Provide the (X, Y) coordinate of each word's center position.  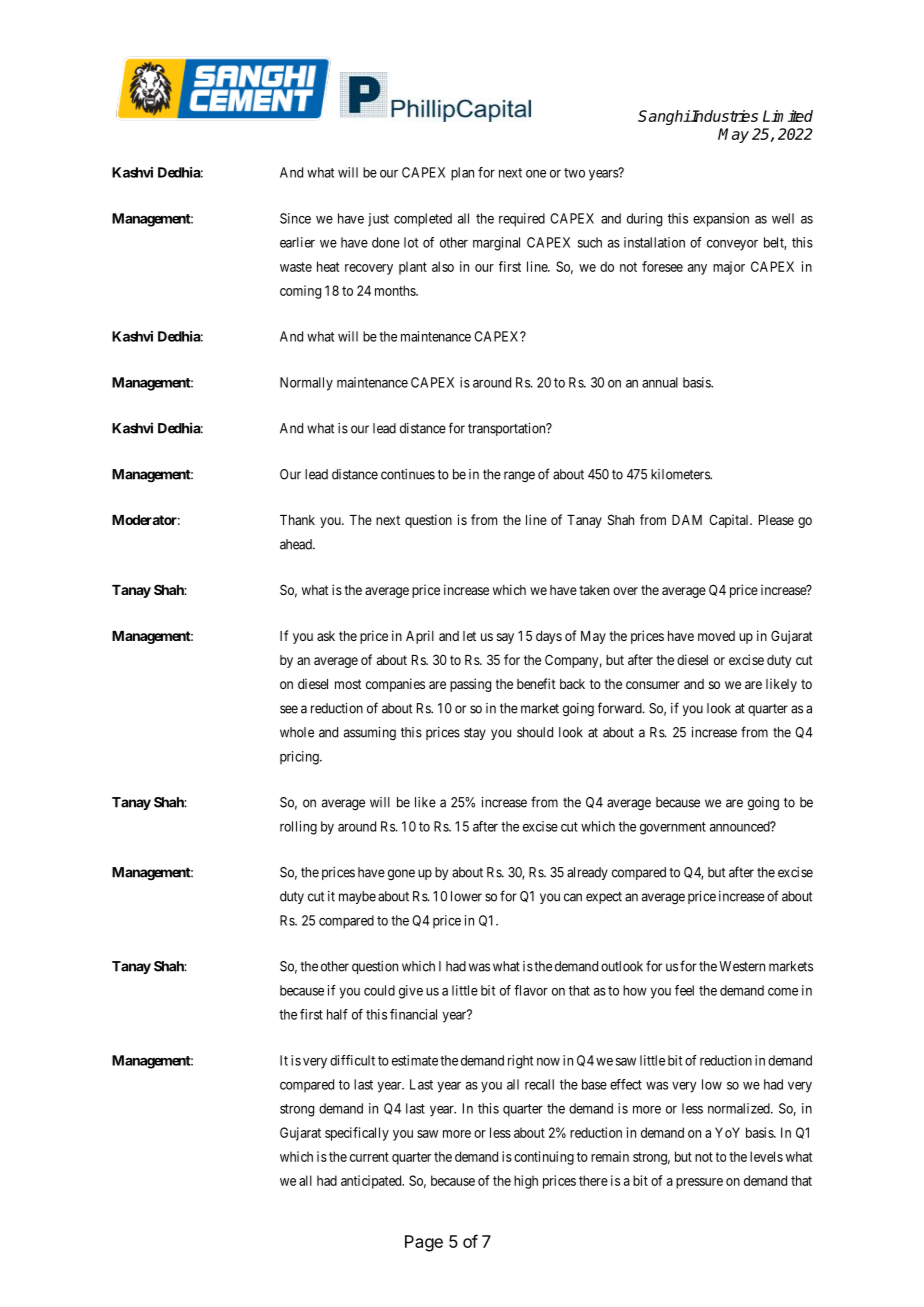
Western (742, 966)
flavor (531, 990)
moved (716, 636)
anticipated (372, 1182)
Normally (306, 384)
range (519, 476)
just (378, 220)
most (348, 684)
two (574, 173)
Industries (724, 116)
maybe (357, 897)
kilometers (681, 474)
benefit (536, 683)
